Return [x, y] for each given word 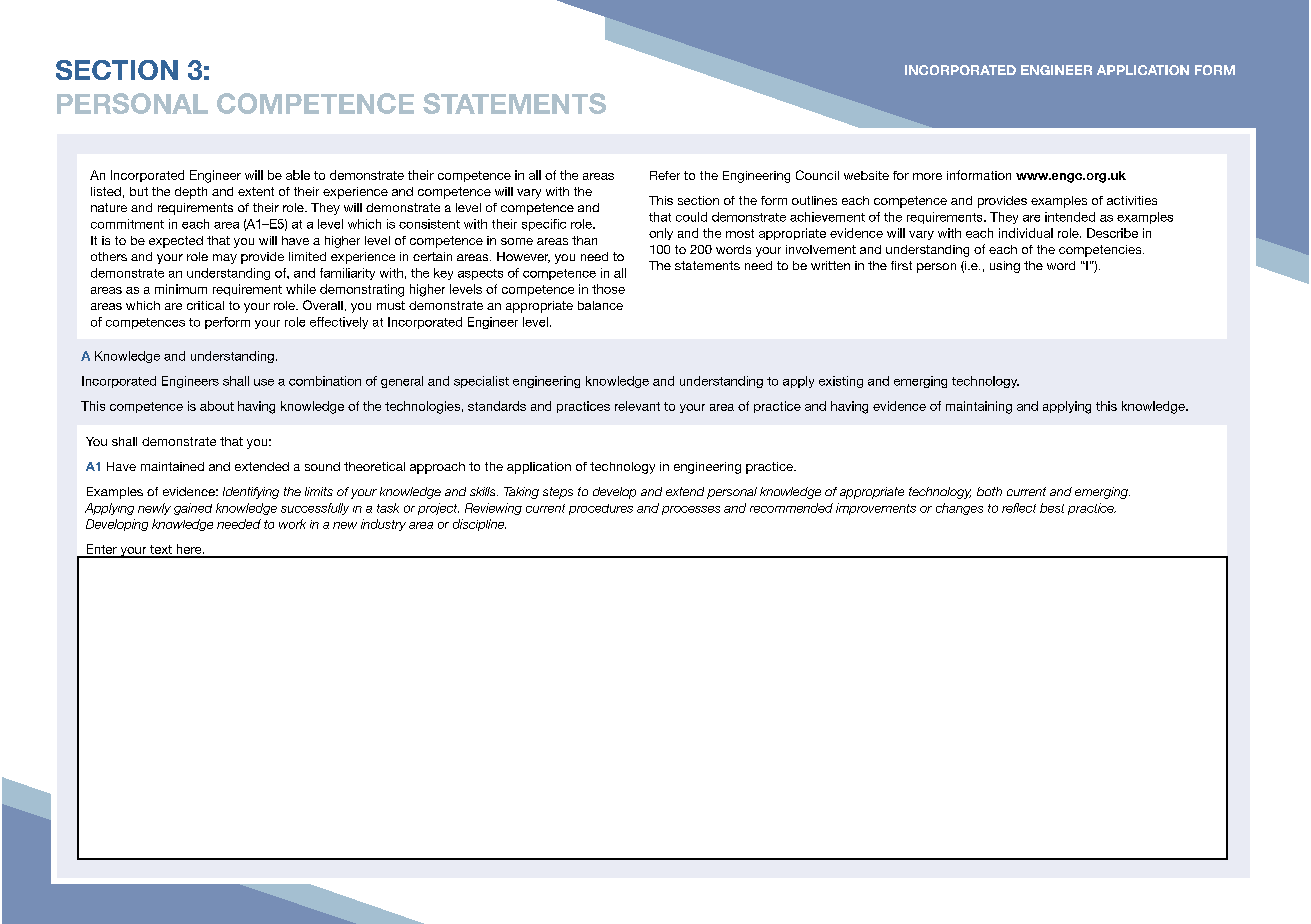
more [927, 176]
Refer [665, 175]
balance [600, 305]
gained [193, 509]
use [264, 382]
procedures [601, 509]
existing [841, 382]
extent [256, 191]
